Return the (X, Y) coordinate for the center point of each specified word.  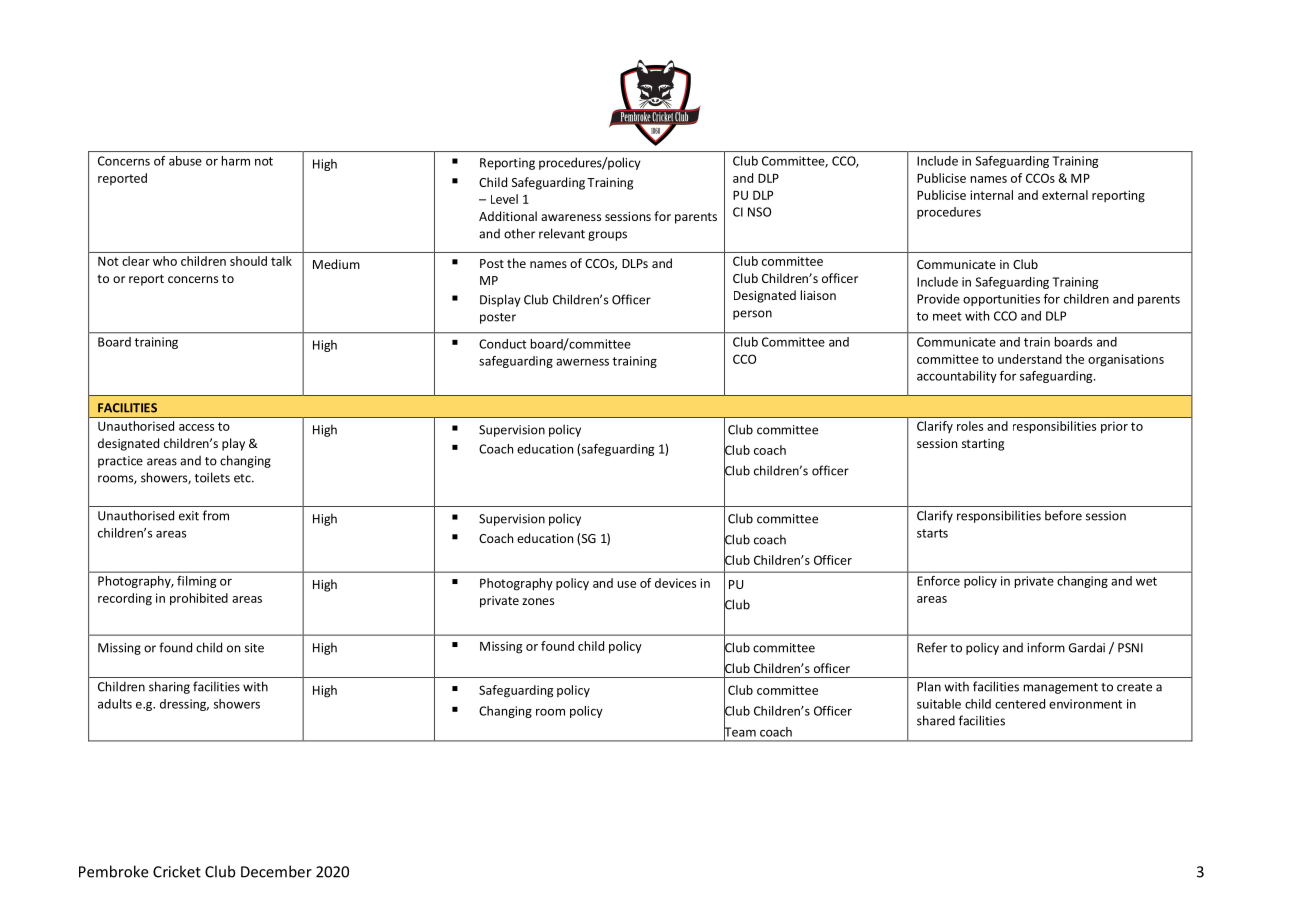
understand (1030, 359)
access (196, 427)
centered (1020, 704)
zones (538, 601)
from (216, 515)
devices (675, 583)
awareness (571, 217)
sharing (169, 687)
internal (991, 195)
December (276, 871)
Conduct (503, 344)
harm (236, 161)
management (1061, 688)
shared (936, 720)
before (1063, 515)
